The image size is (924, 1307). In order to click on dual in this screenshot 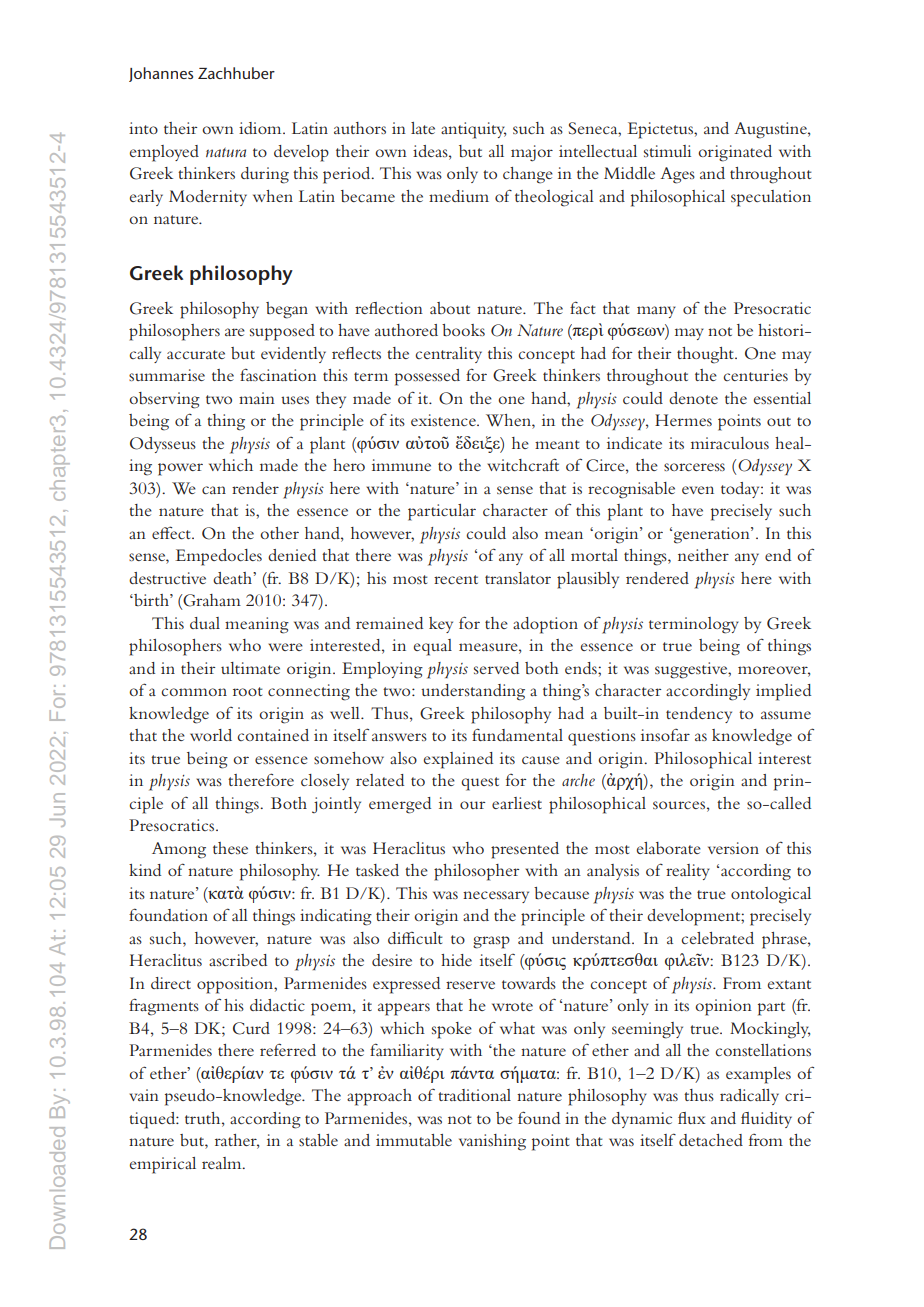, I will do `click(205, 623)`.
